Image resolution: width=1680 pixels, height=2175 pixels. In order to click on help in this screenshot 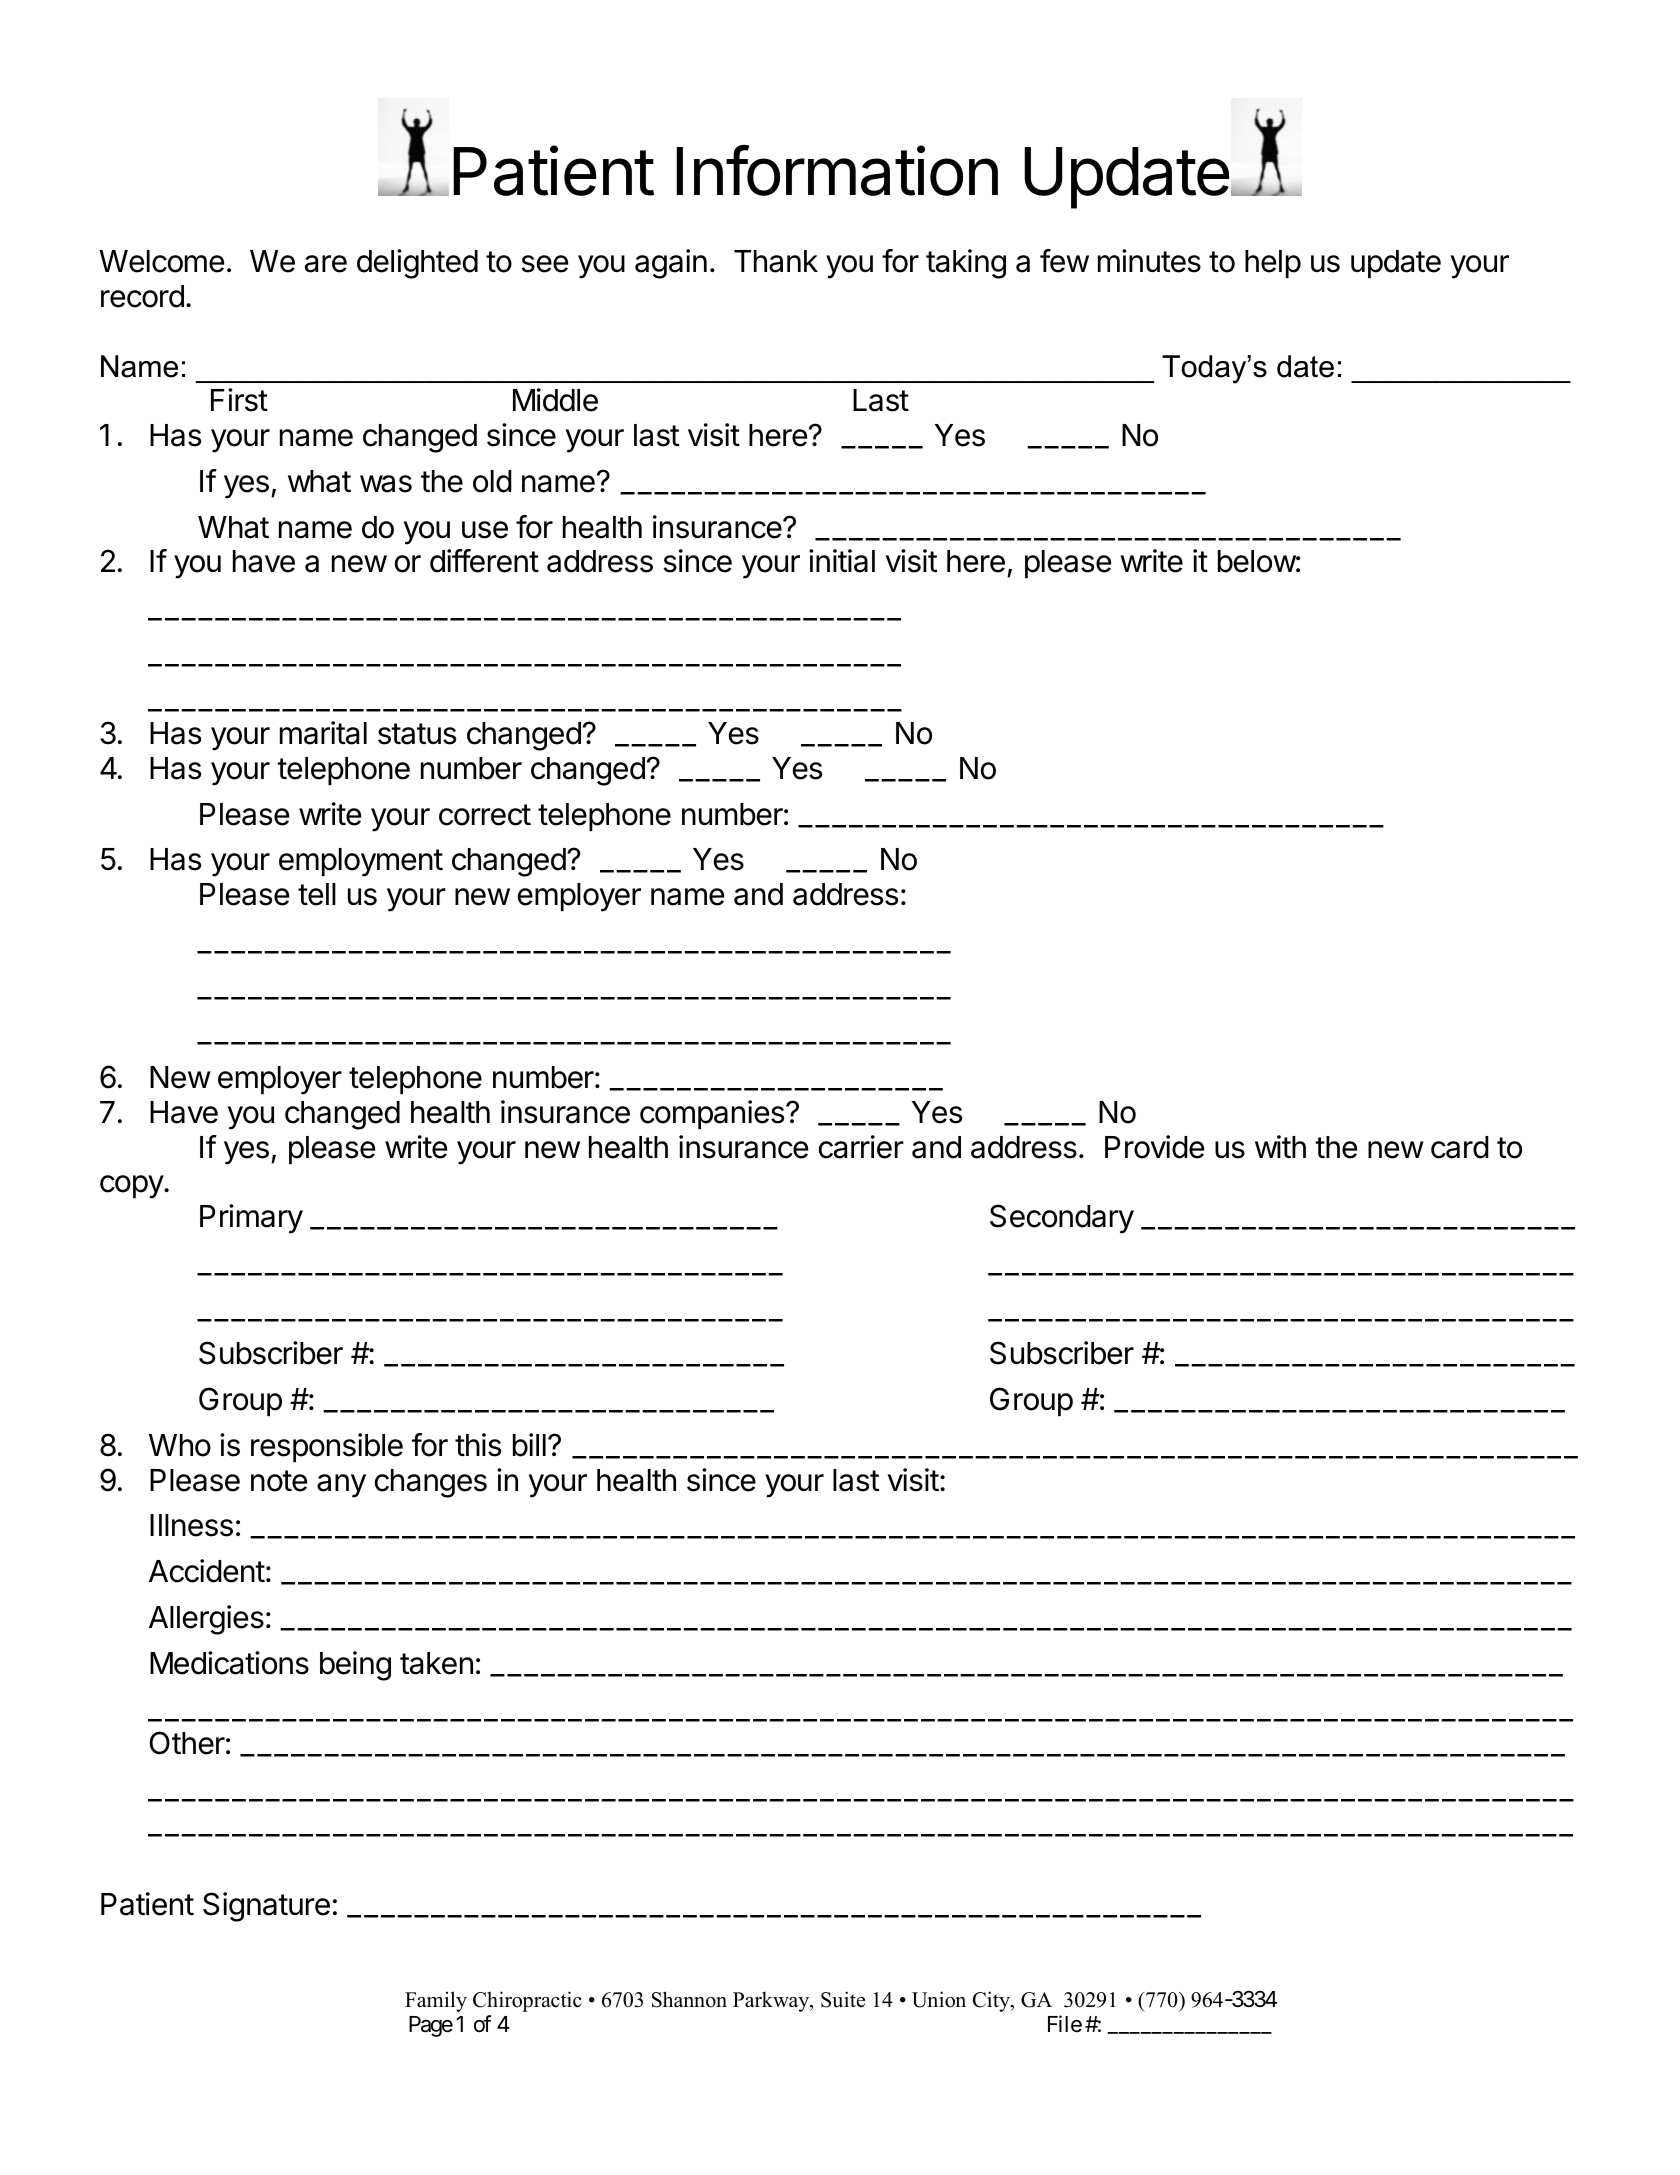, I will do `click(1273, 264)`.
